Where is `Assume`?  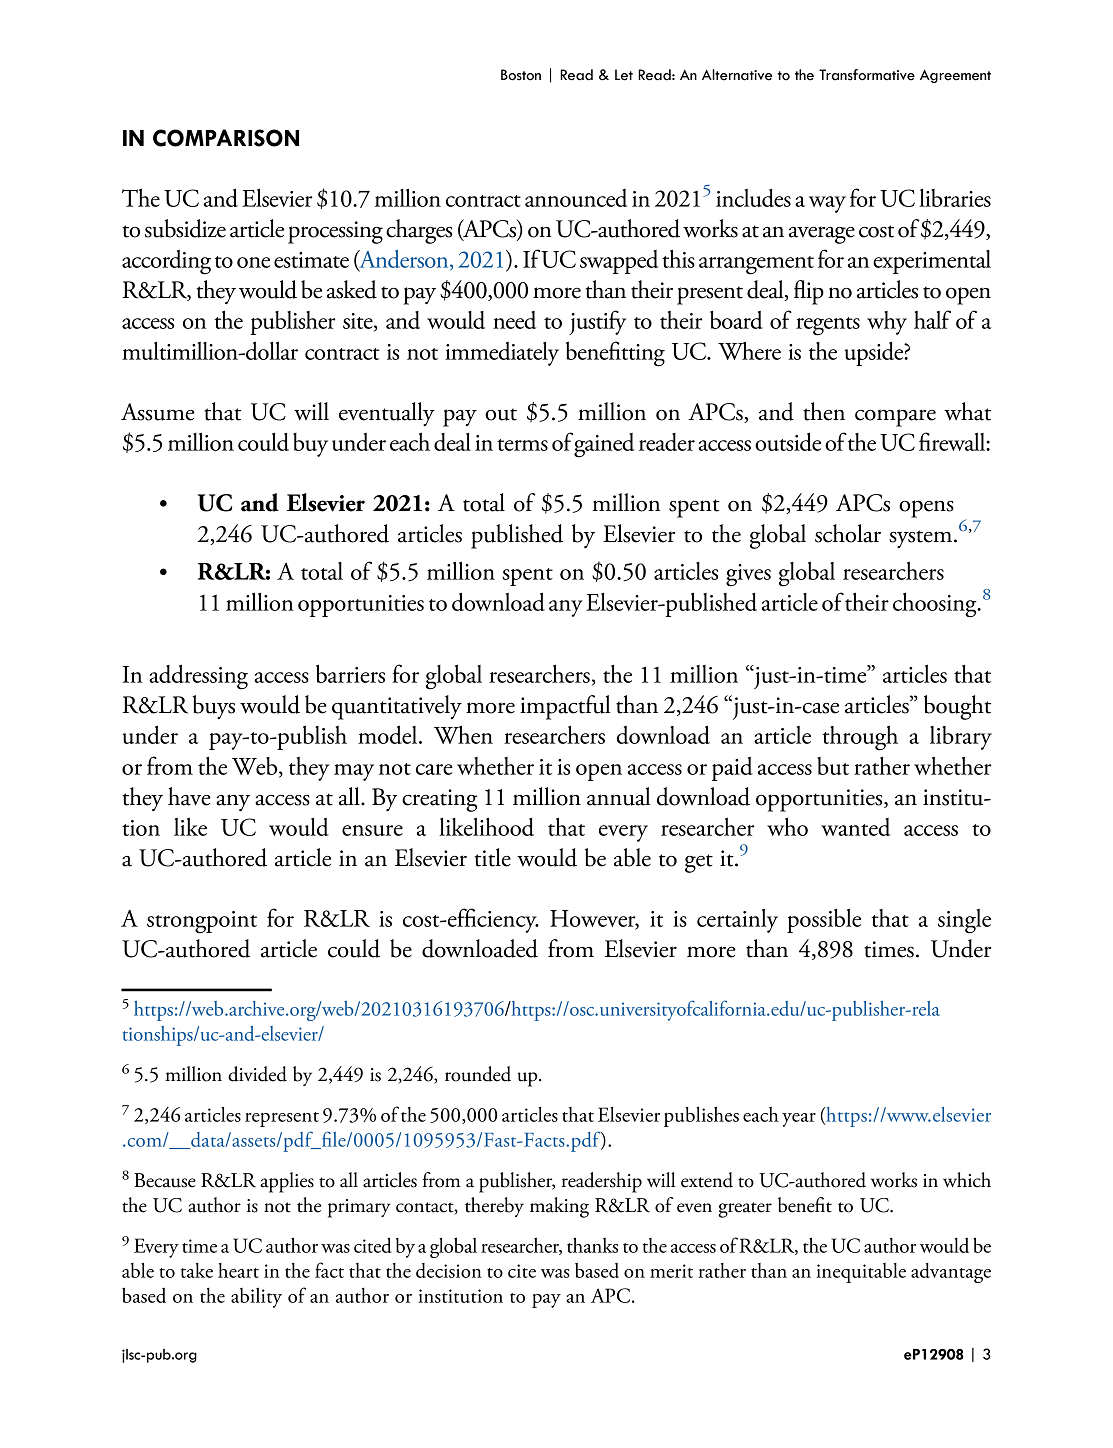
Assume is located at coordinates (158, 412).
